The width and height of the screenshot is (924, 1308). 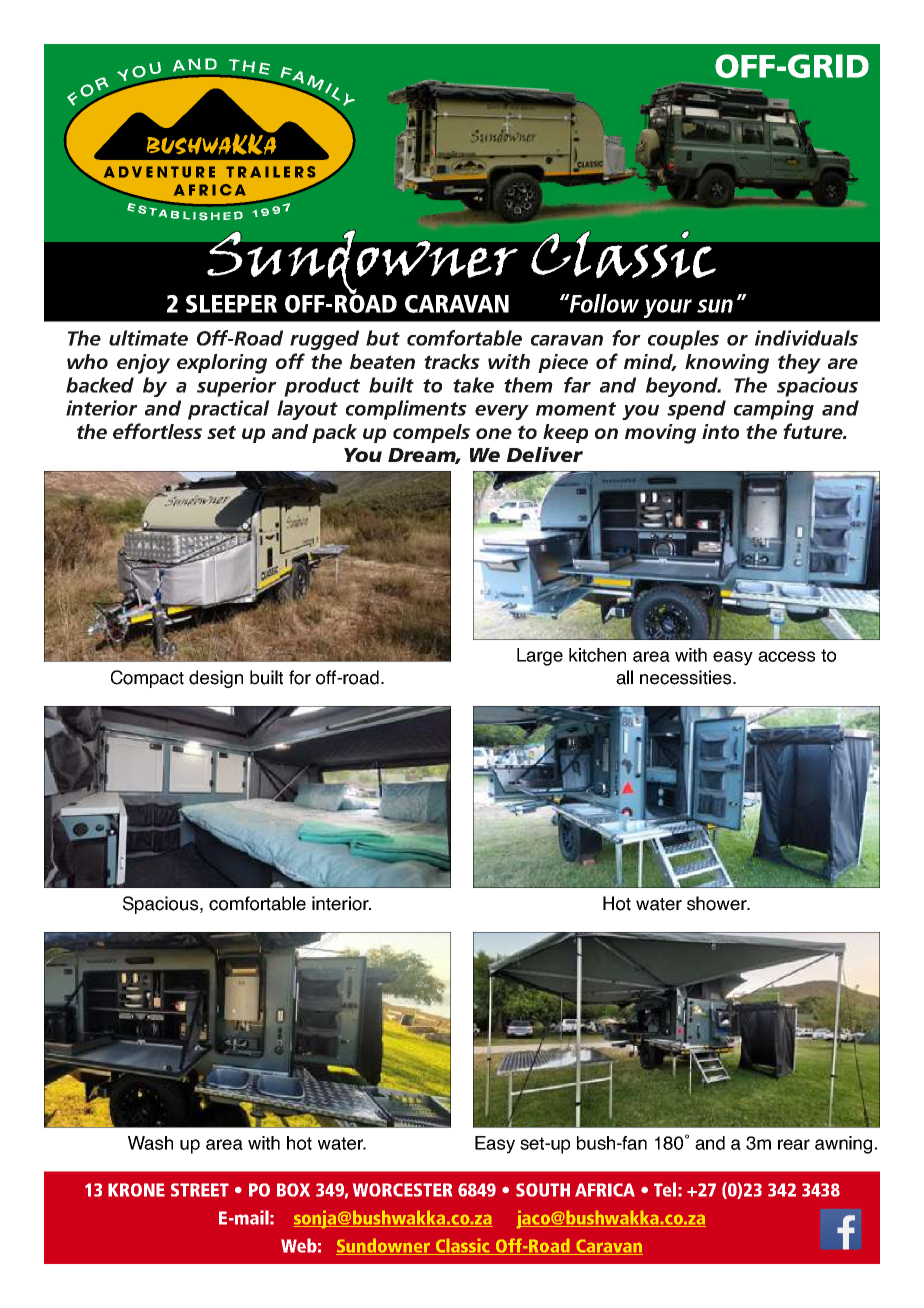 I want to click on Compact, so click(x=147, y=679).
